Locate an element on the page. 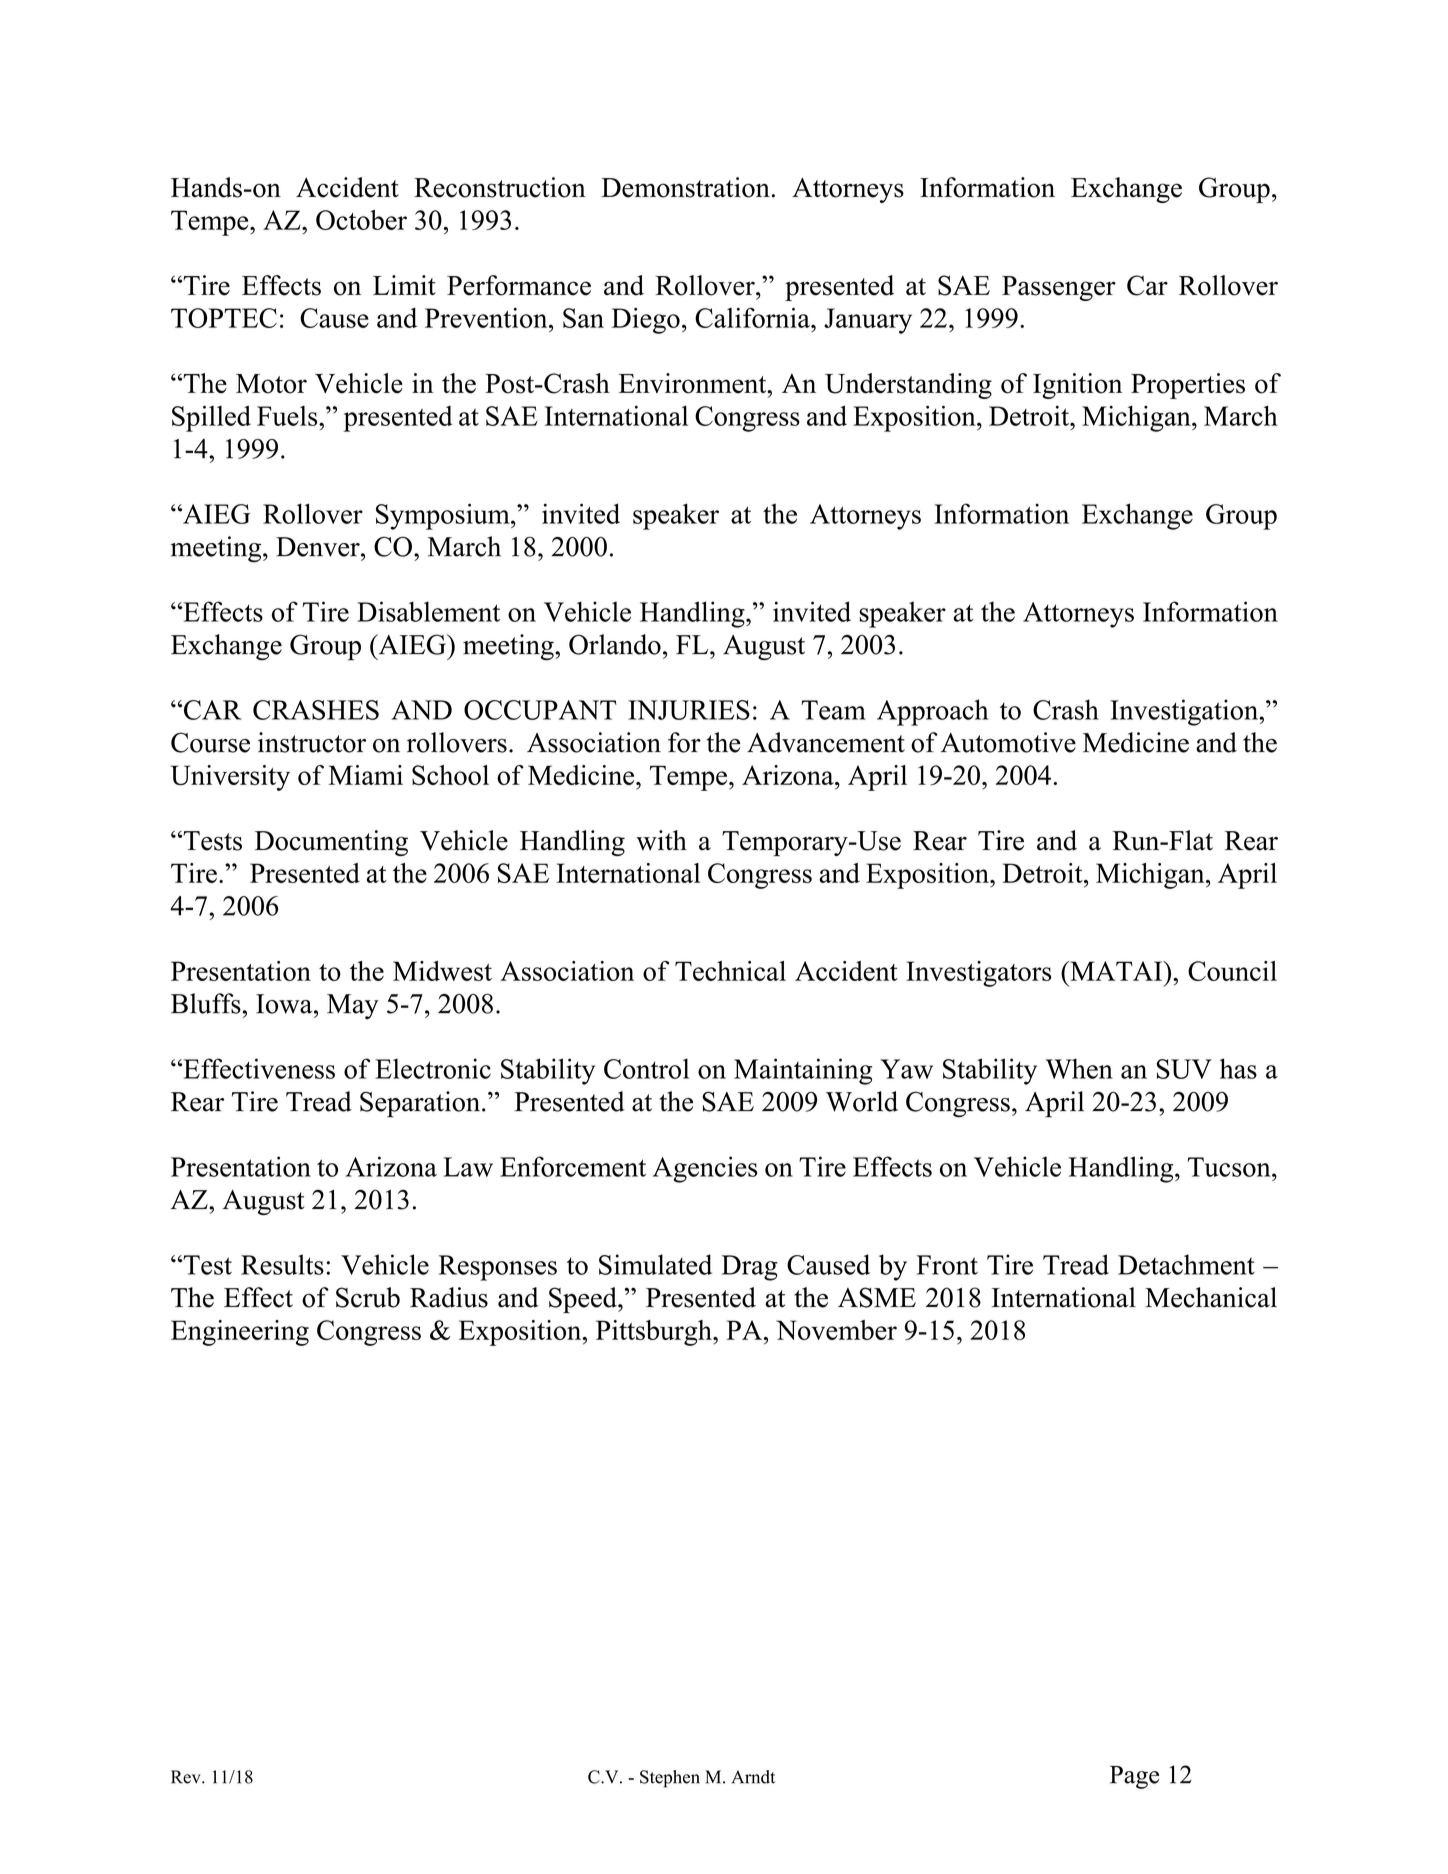  Demonstration is located at coordinates (685, 187).
